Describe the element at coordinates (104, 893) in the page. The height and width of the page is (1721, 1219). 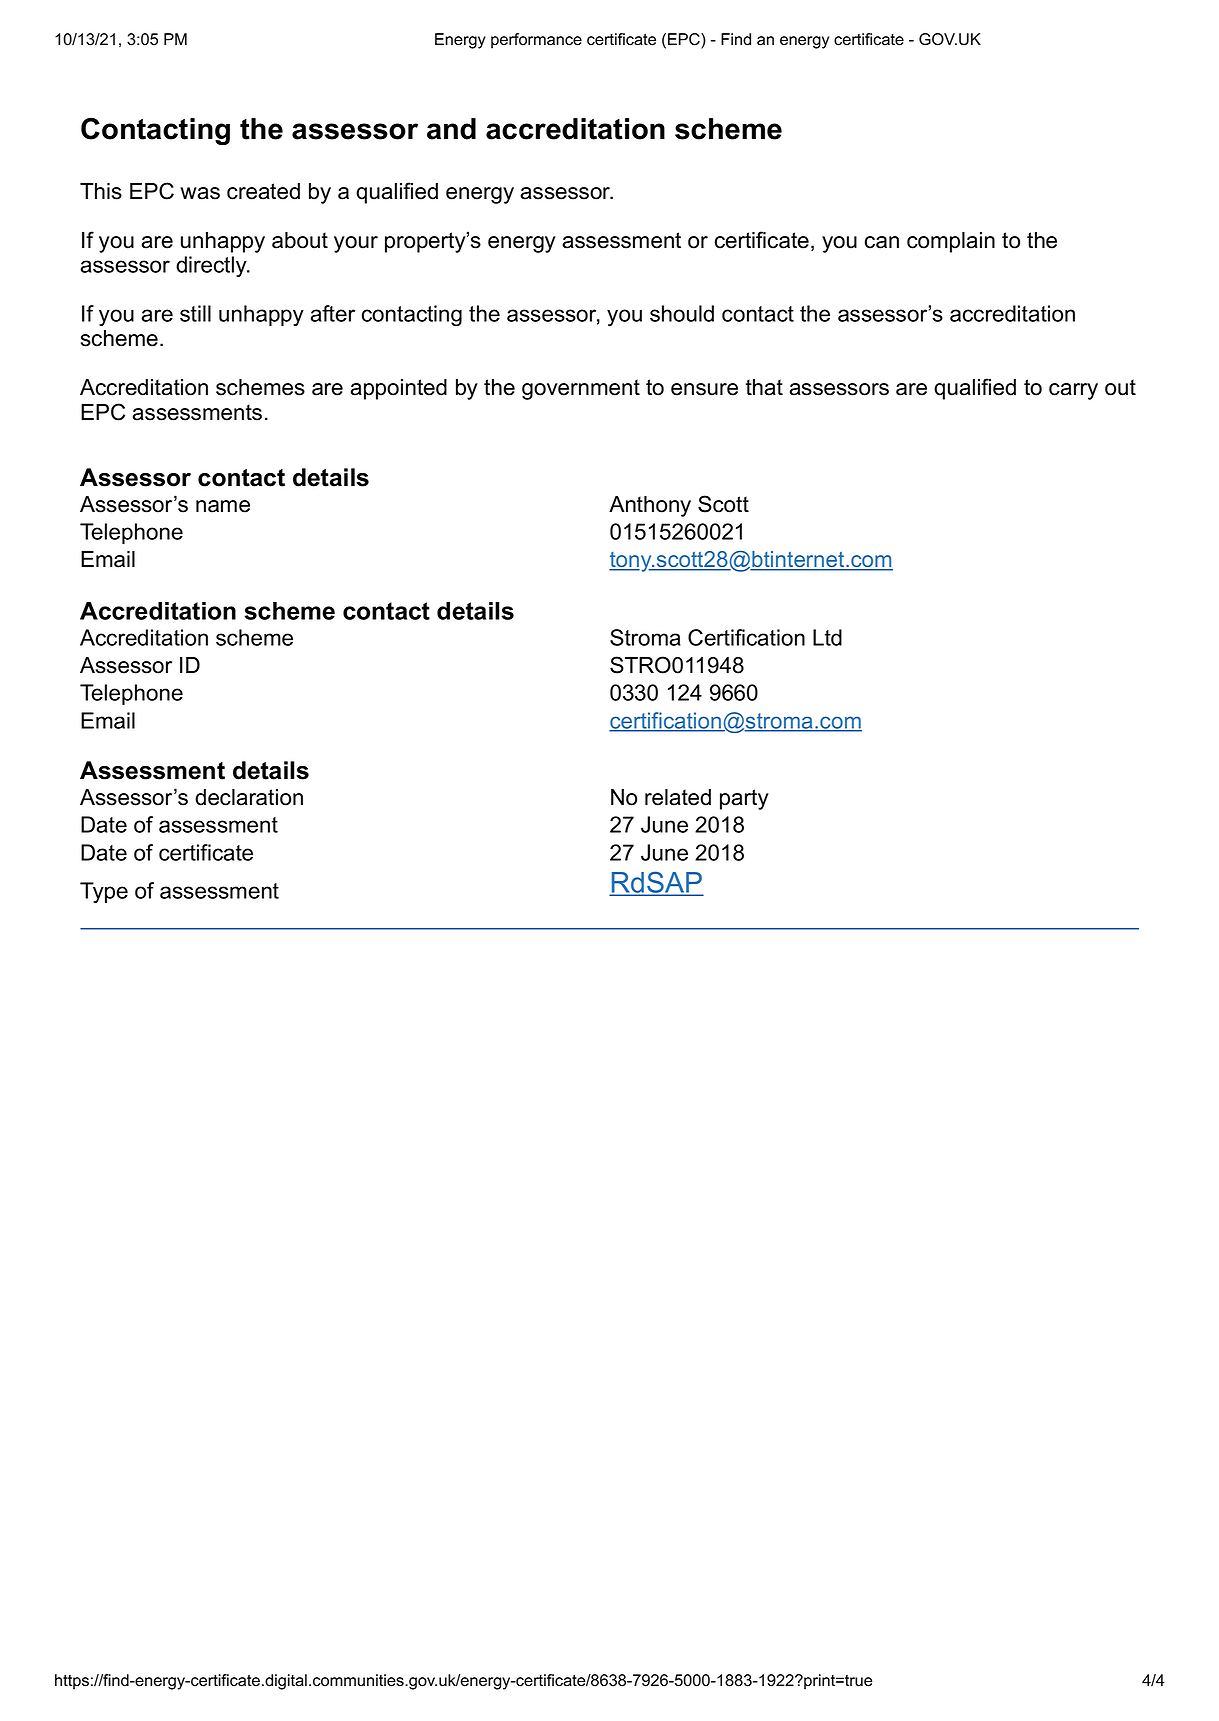
I see `Type` at that location.
